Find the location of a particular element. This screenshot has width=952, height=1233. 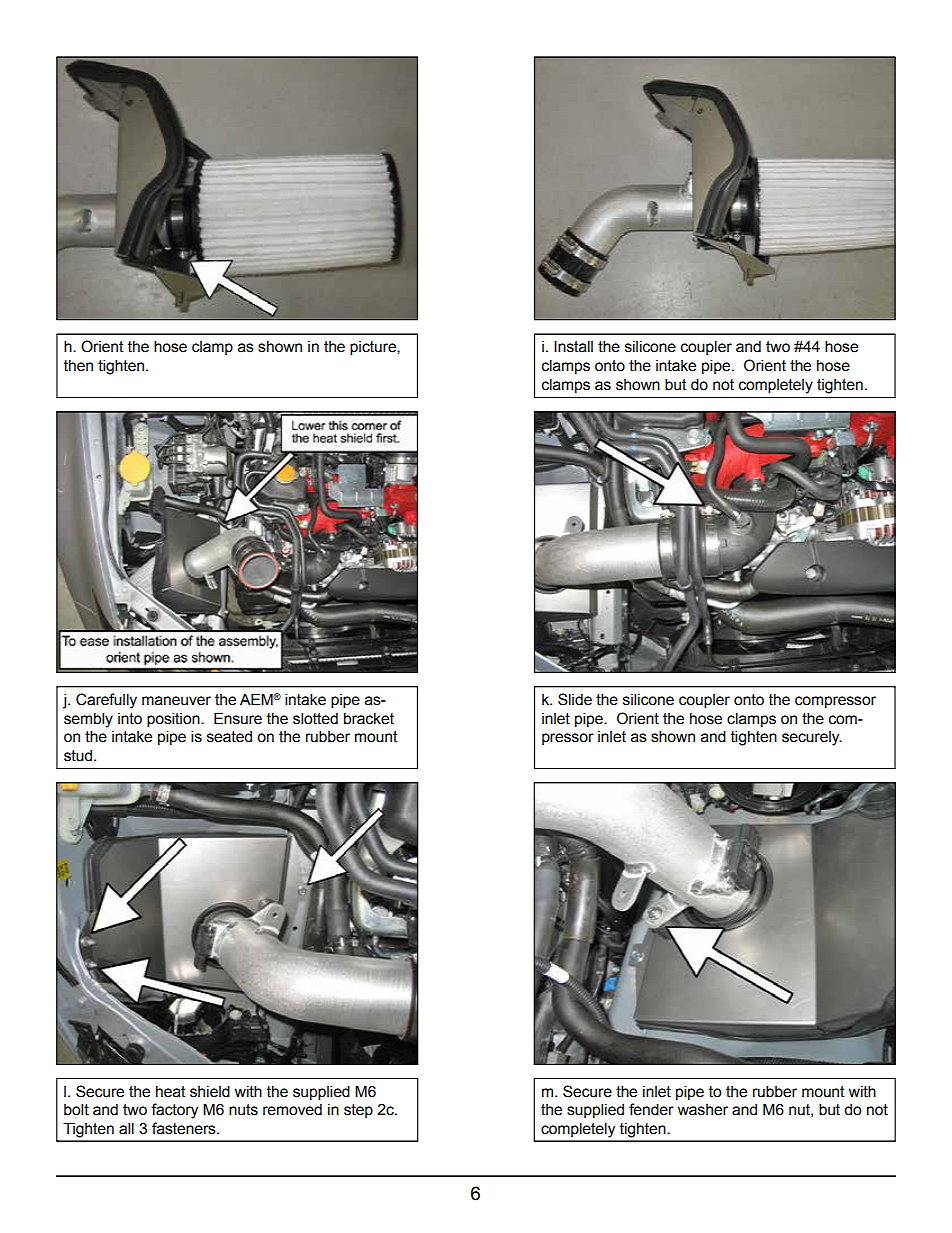

Install is located at coordinates (573, 346).
